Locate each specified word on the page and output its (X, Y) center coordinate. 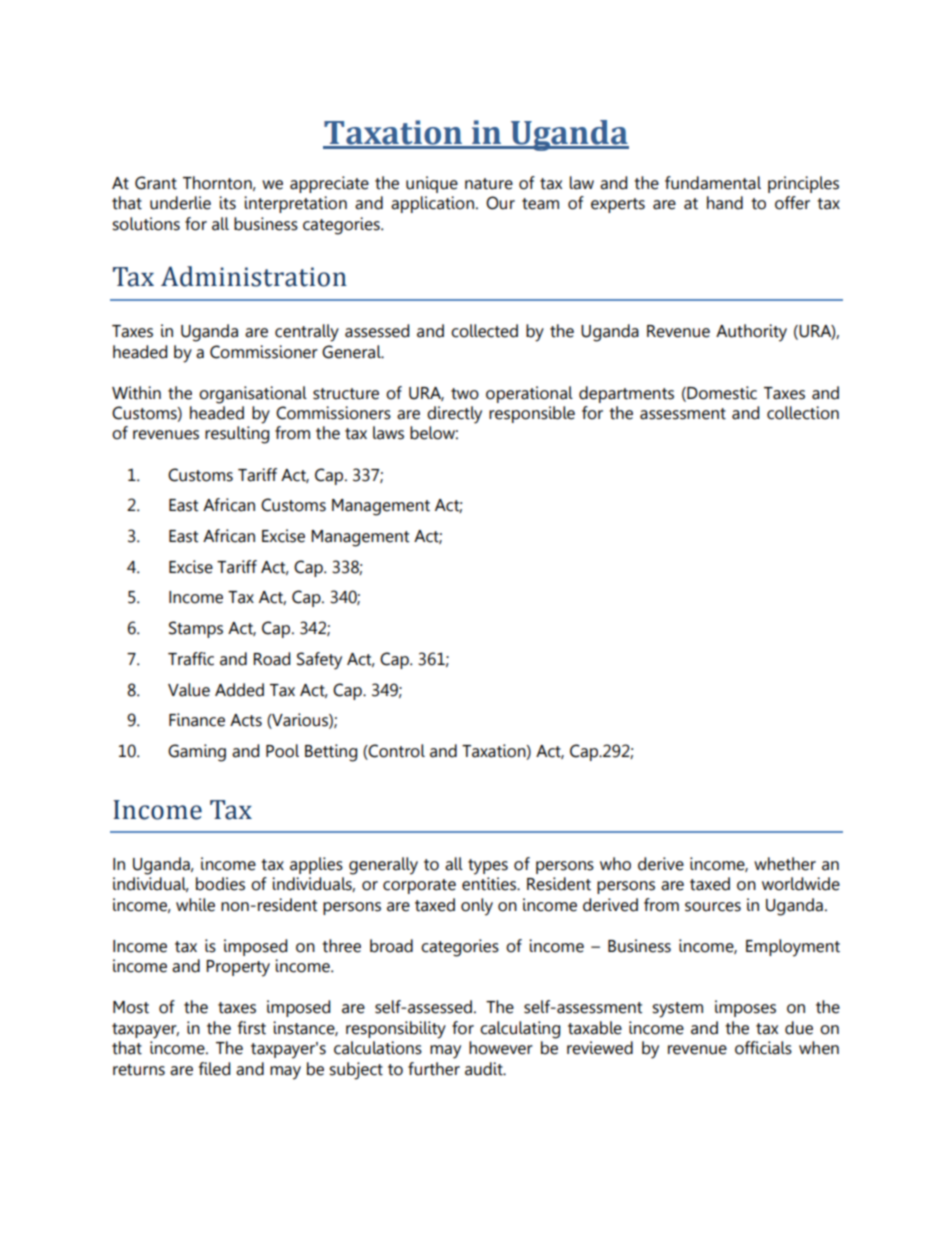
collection (803, 413)
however (501, 1048)
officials (763, 1048)
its (227, 203)
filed (214, 1069)
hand (725, 203)
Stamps (196, 629)
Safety (319, 661)
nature (489, 184)
